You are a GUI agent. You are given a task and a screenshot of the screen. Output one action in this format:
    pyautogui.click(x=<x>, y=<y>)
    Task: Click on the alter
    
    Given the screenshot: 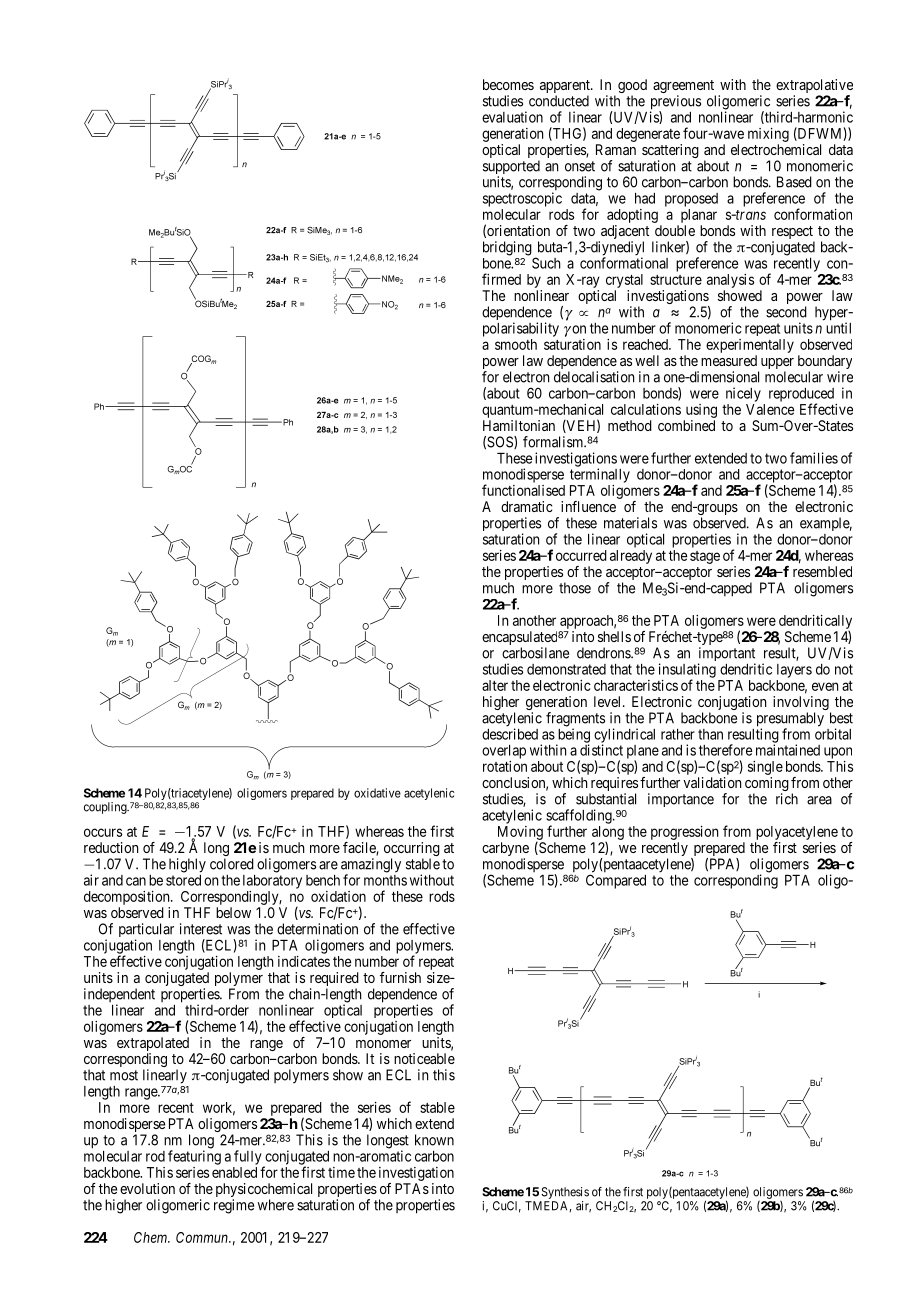 What is the action you would take?
    pyautogui.click(x=495, y=685)
